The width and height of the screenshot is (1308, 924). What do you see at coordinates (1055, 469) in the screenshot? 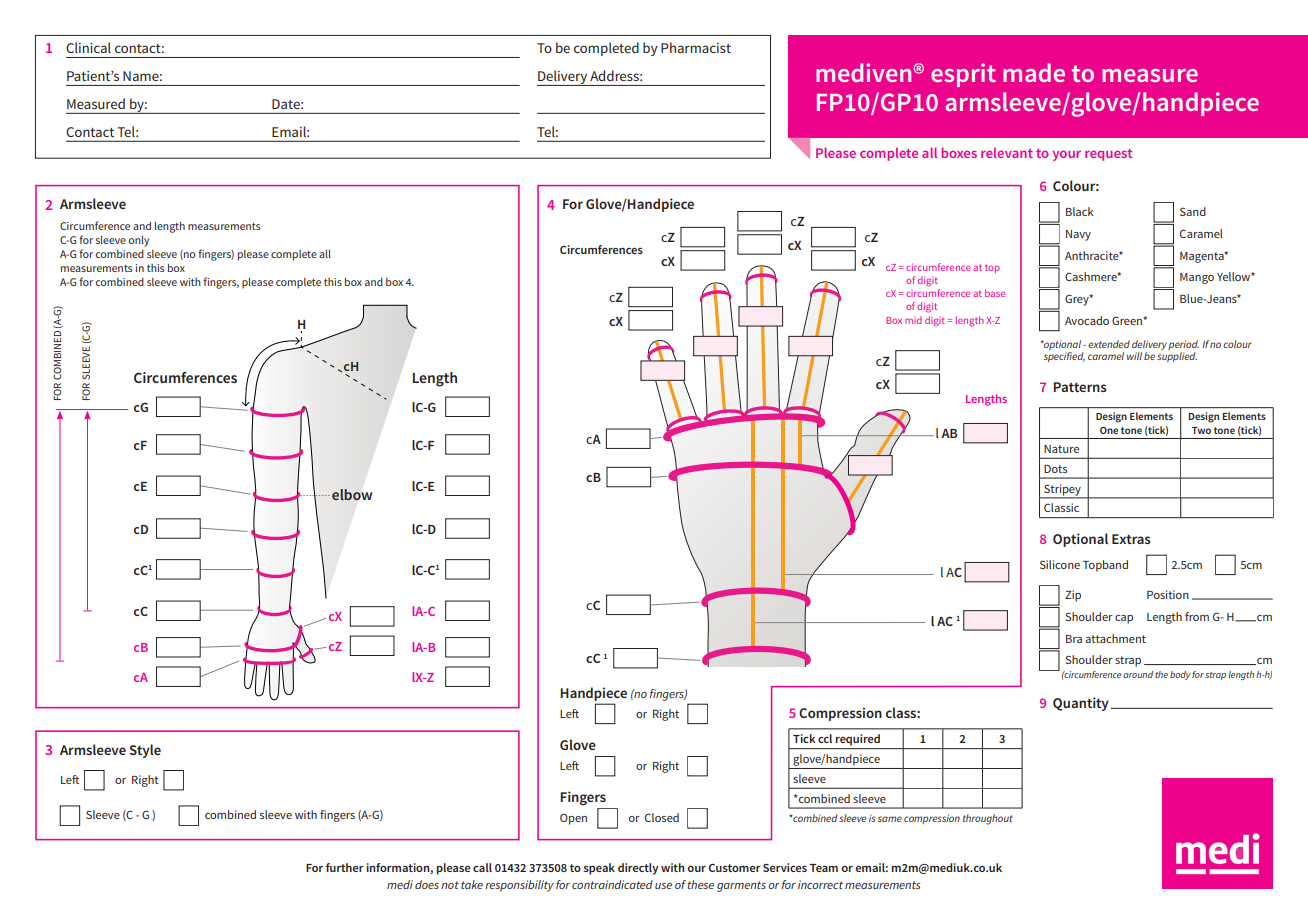
I see `Dots` at bounding box center [1055, 469].
